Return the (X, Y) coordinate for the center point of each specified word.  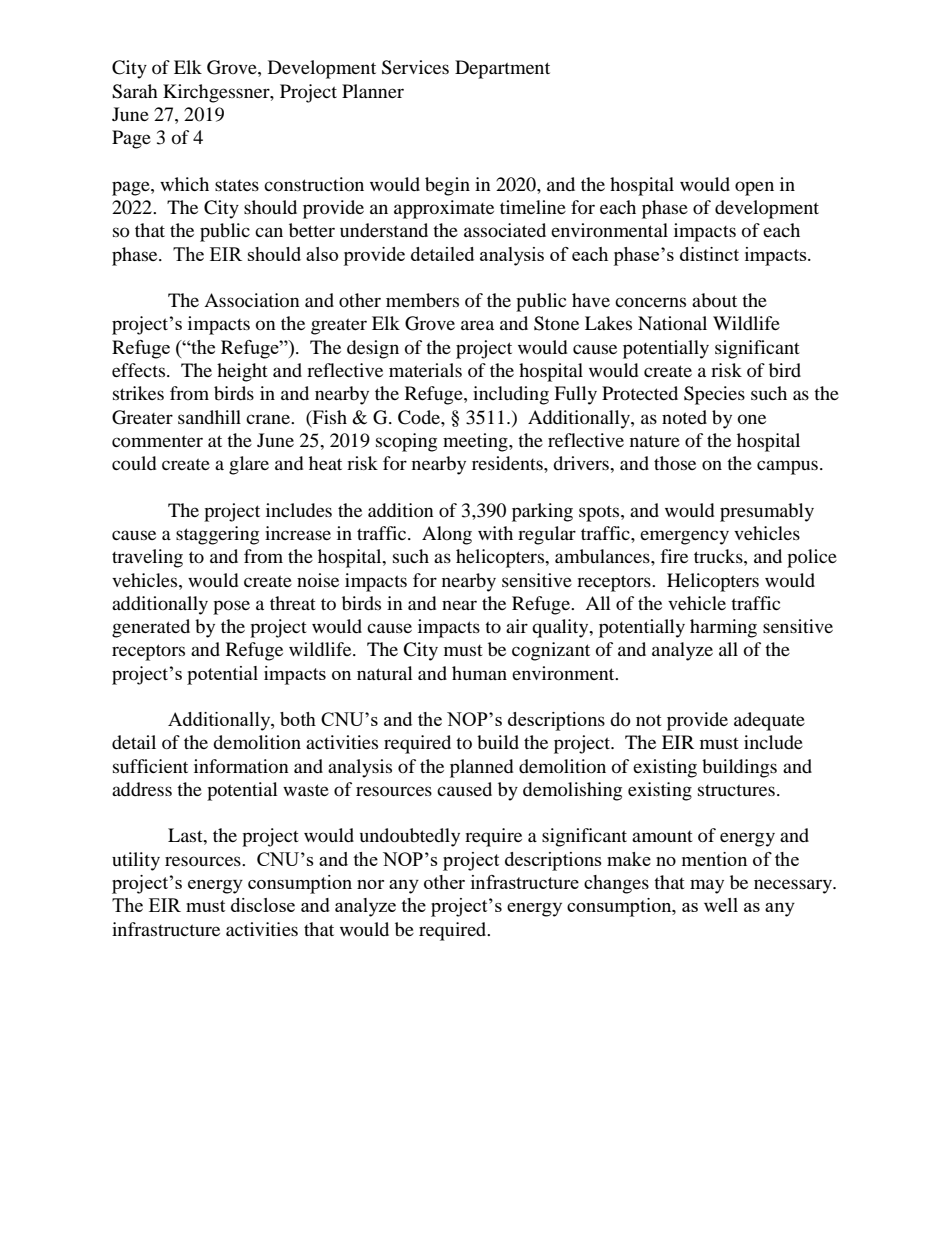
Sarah (135, 91)
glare (249, 465)
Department (502, 69)
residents (508, 463)
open (754, 188)
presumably (767, 512)
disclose (263, 905)
